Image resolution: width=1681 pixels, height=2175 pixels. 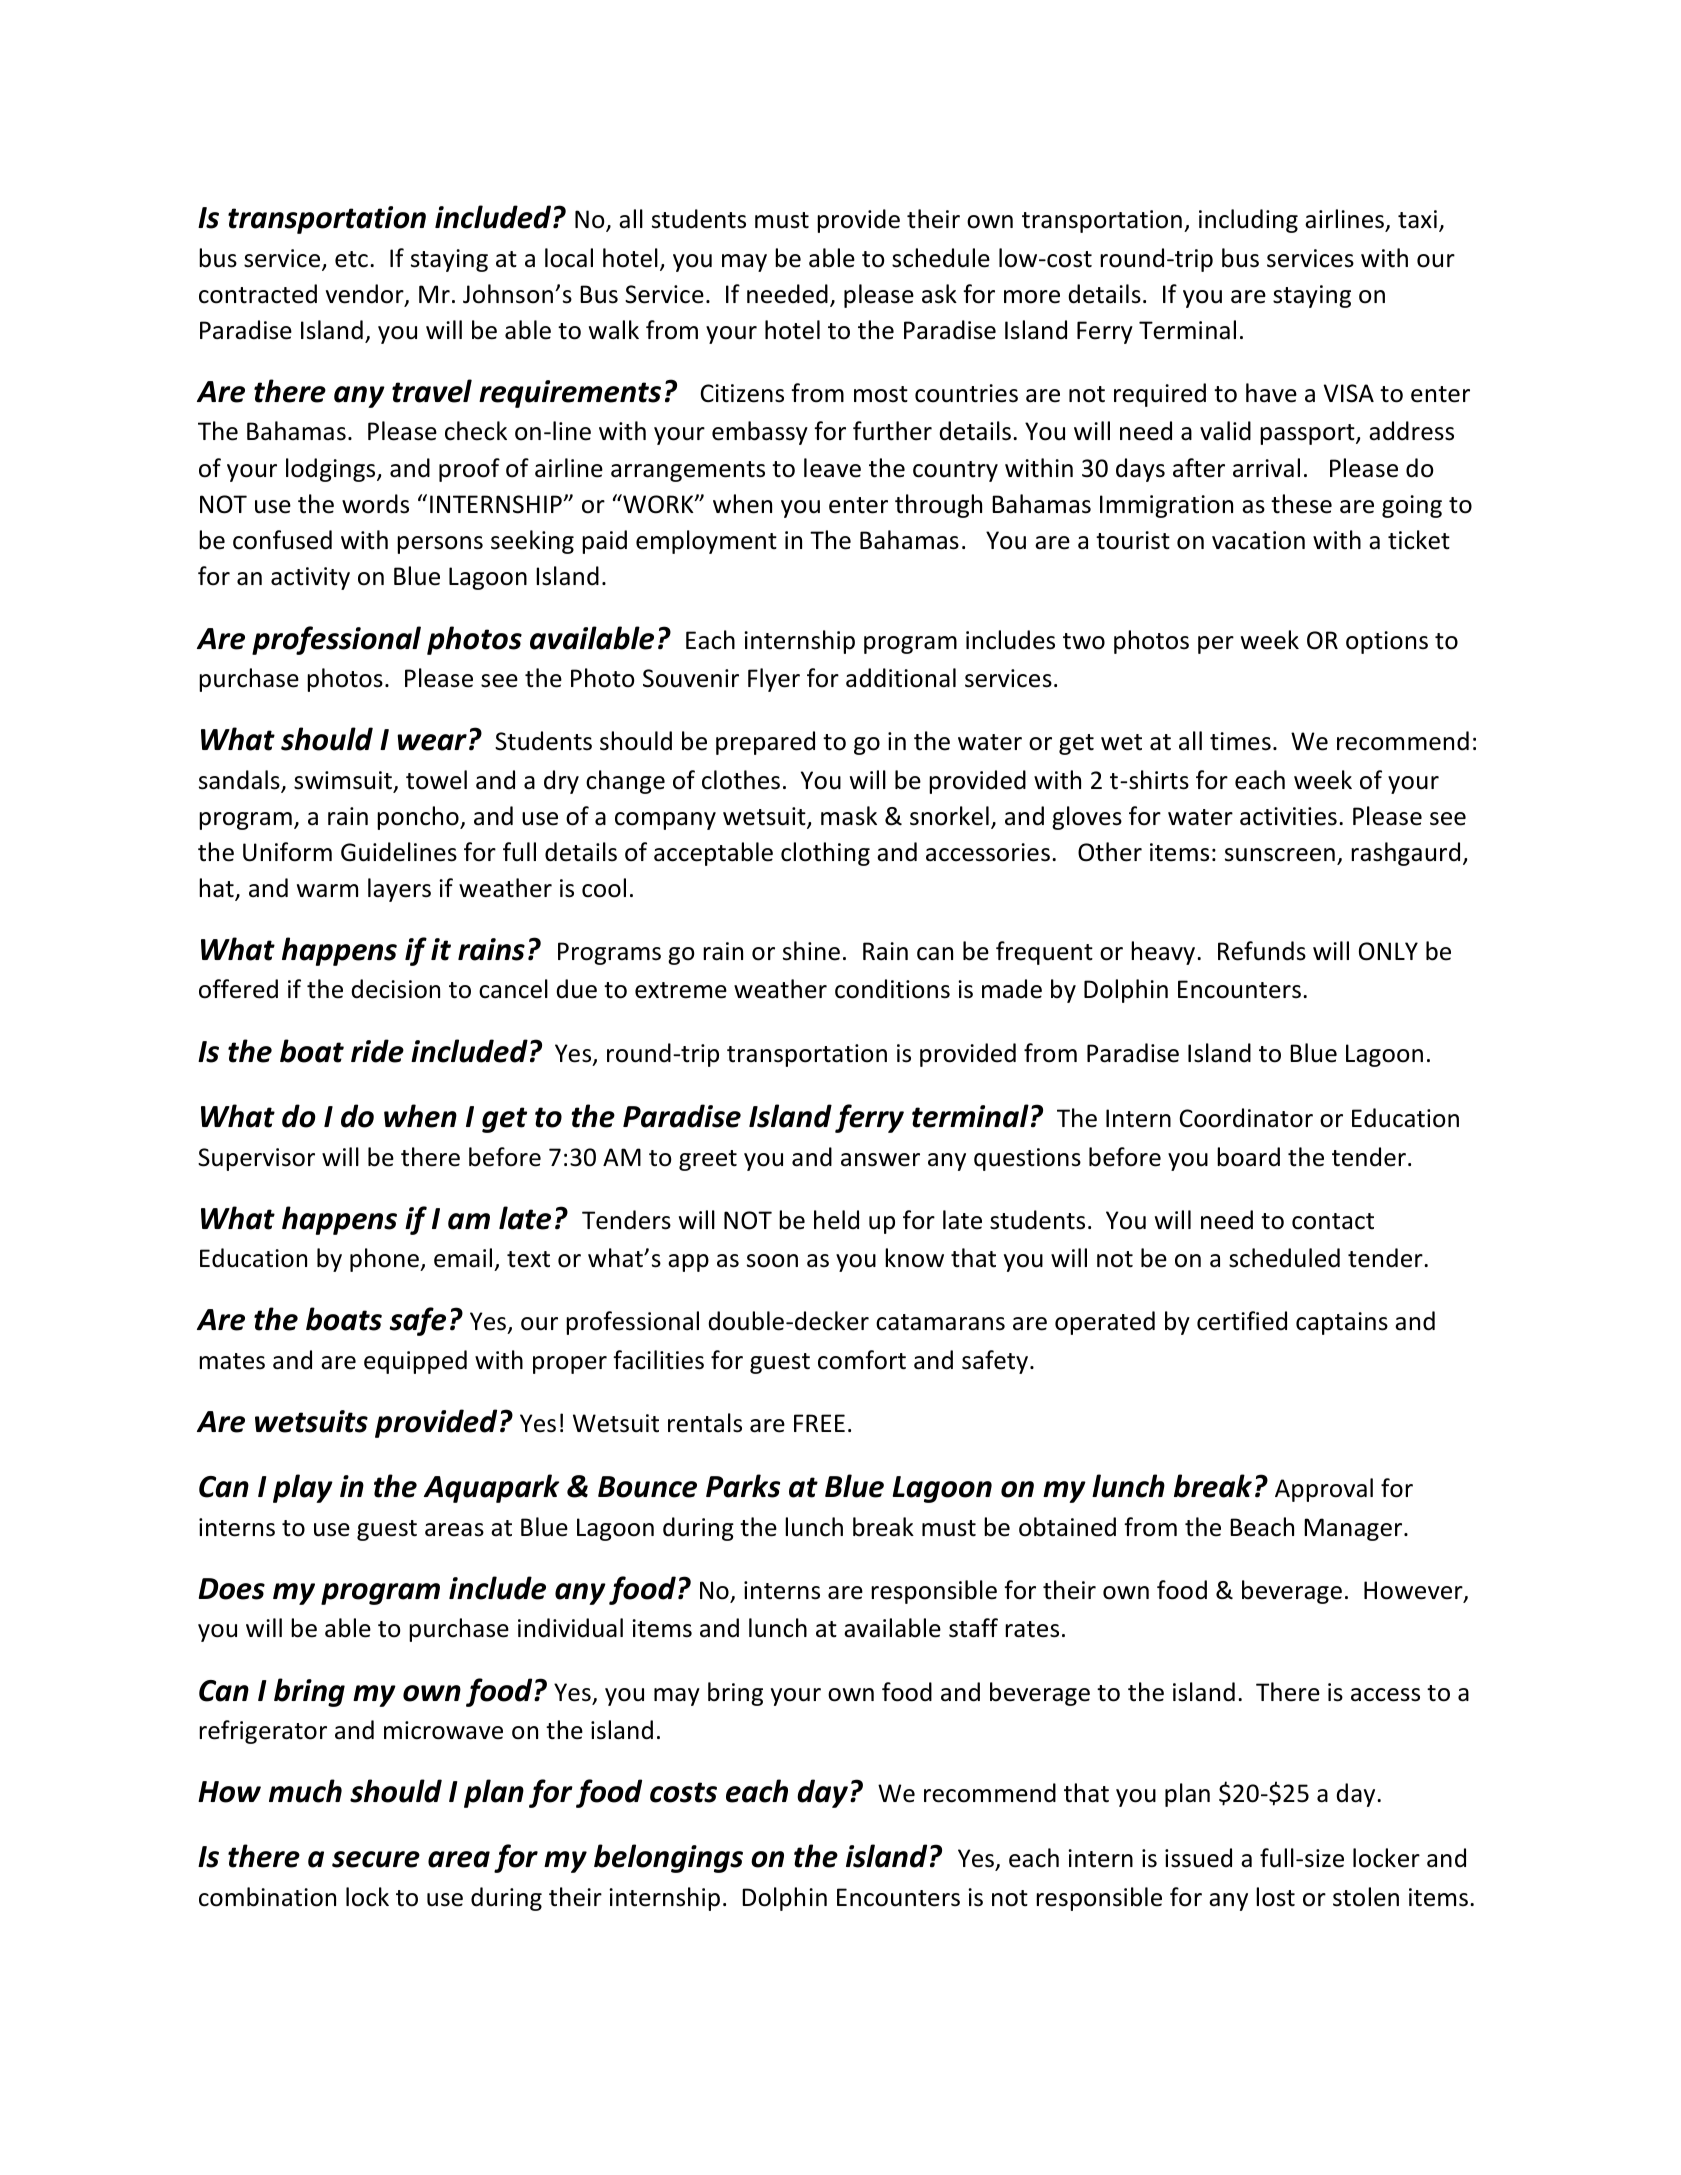 I want to click on secure, so click(x=376, y=1859).
